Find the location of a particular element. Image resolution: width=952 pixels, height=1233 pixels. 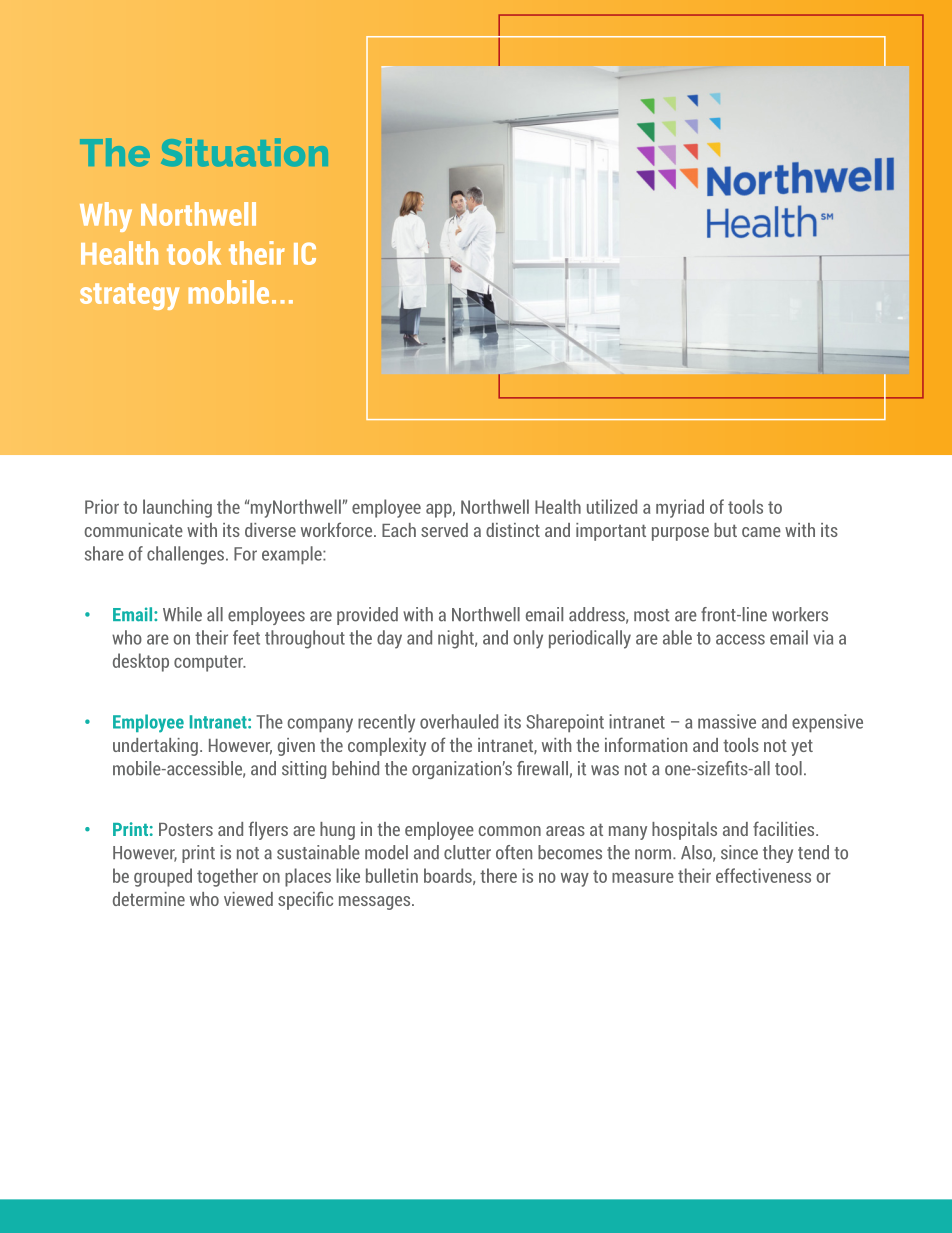

Why is located at coordinates (106, 217).
